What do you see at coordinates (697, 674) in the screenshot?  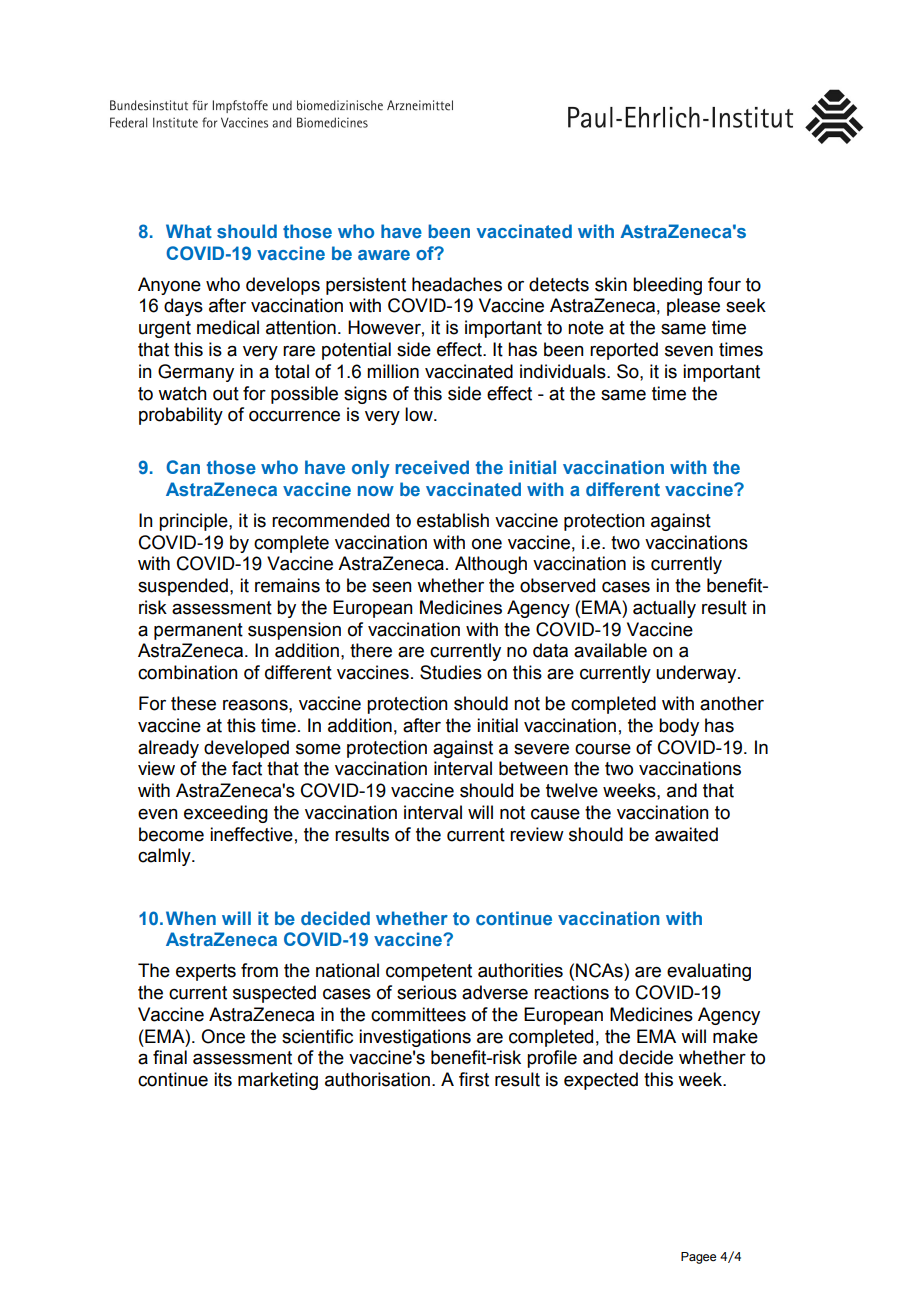 I see `underway` at bounding box center [697, 674].
